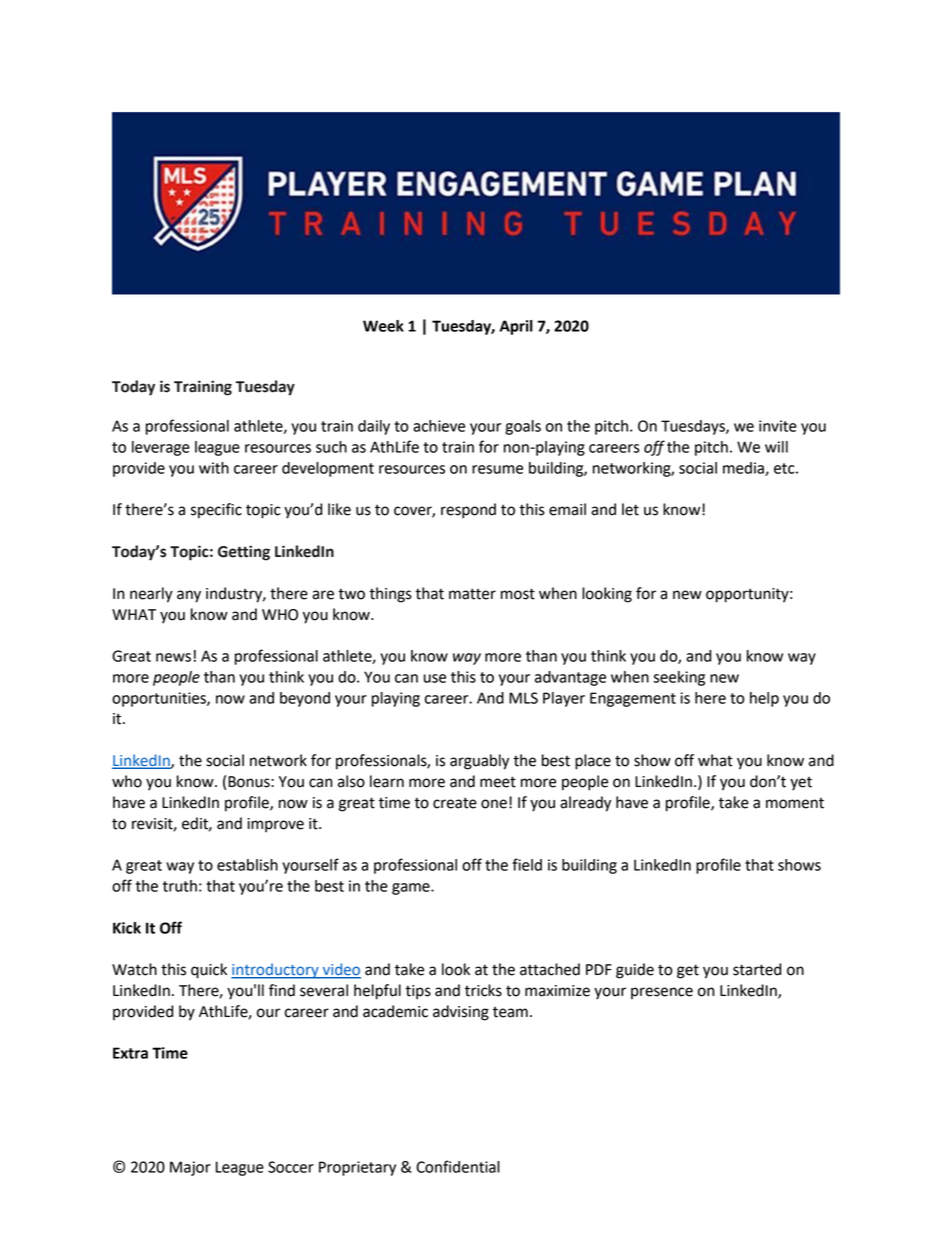 This screenshot has width=952, height=1233. What do you see at coordinates (516, 327) in the screenshot?
I see `April` at bounding box center [516, 327].
